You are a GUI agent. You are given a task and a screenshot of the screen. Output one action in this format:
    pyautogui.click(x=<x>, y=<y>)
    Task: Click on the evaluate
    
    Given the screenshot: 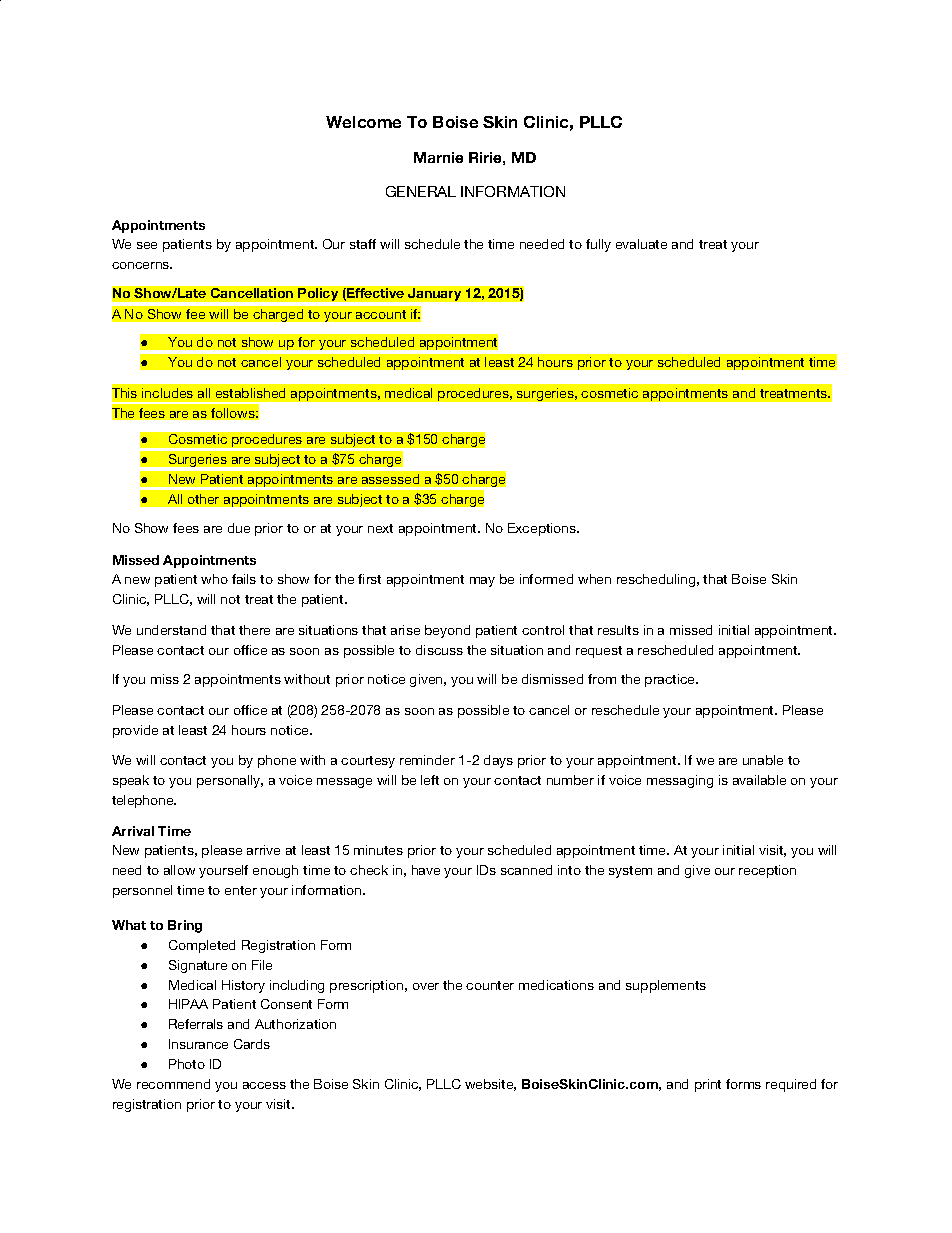 What is the action you would take?
    pyautogui.click(x=641, y=244)
